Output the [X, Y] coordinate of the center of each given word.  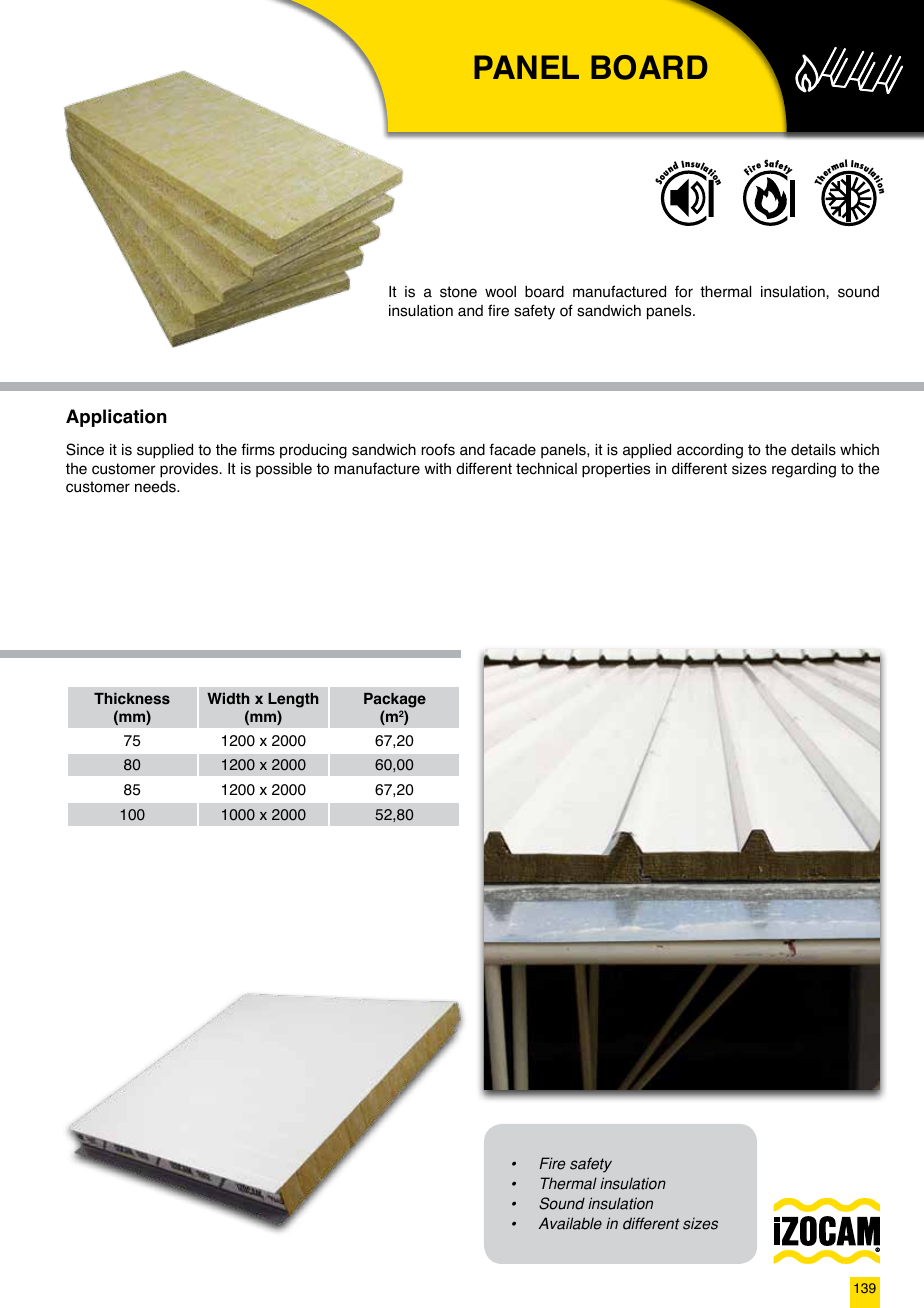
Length [293, 700]
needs [156, 487]
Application [116, 418]
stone [458, 292]
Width [228, 698]
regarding [804, 470]
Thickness [132, 698]
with [438, 468]
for [684, 291]
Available [570, 1223]
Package [395, 700]
